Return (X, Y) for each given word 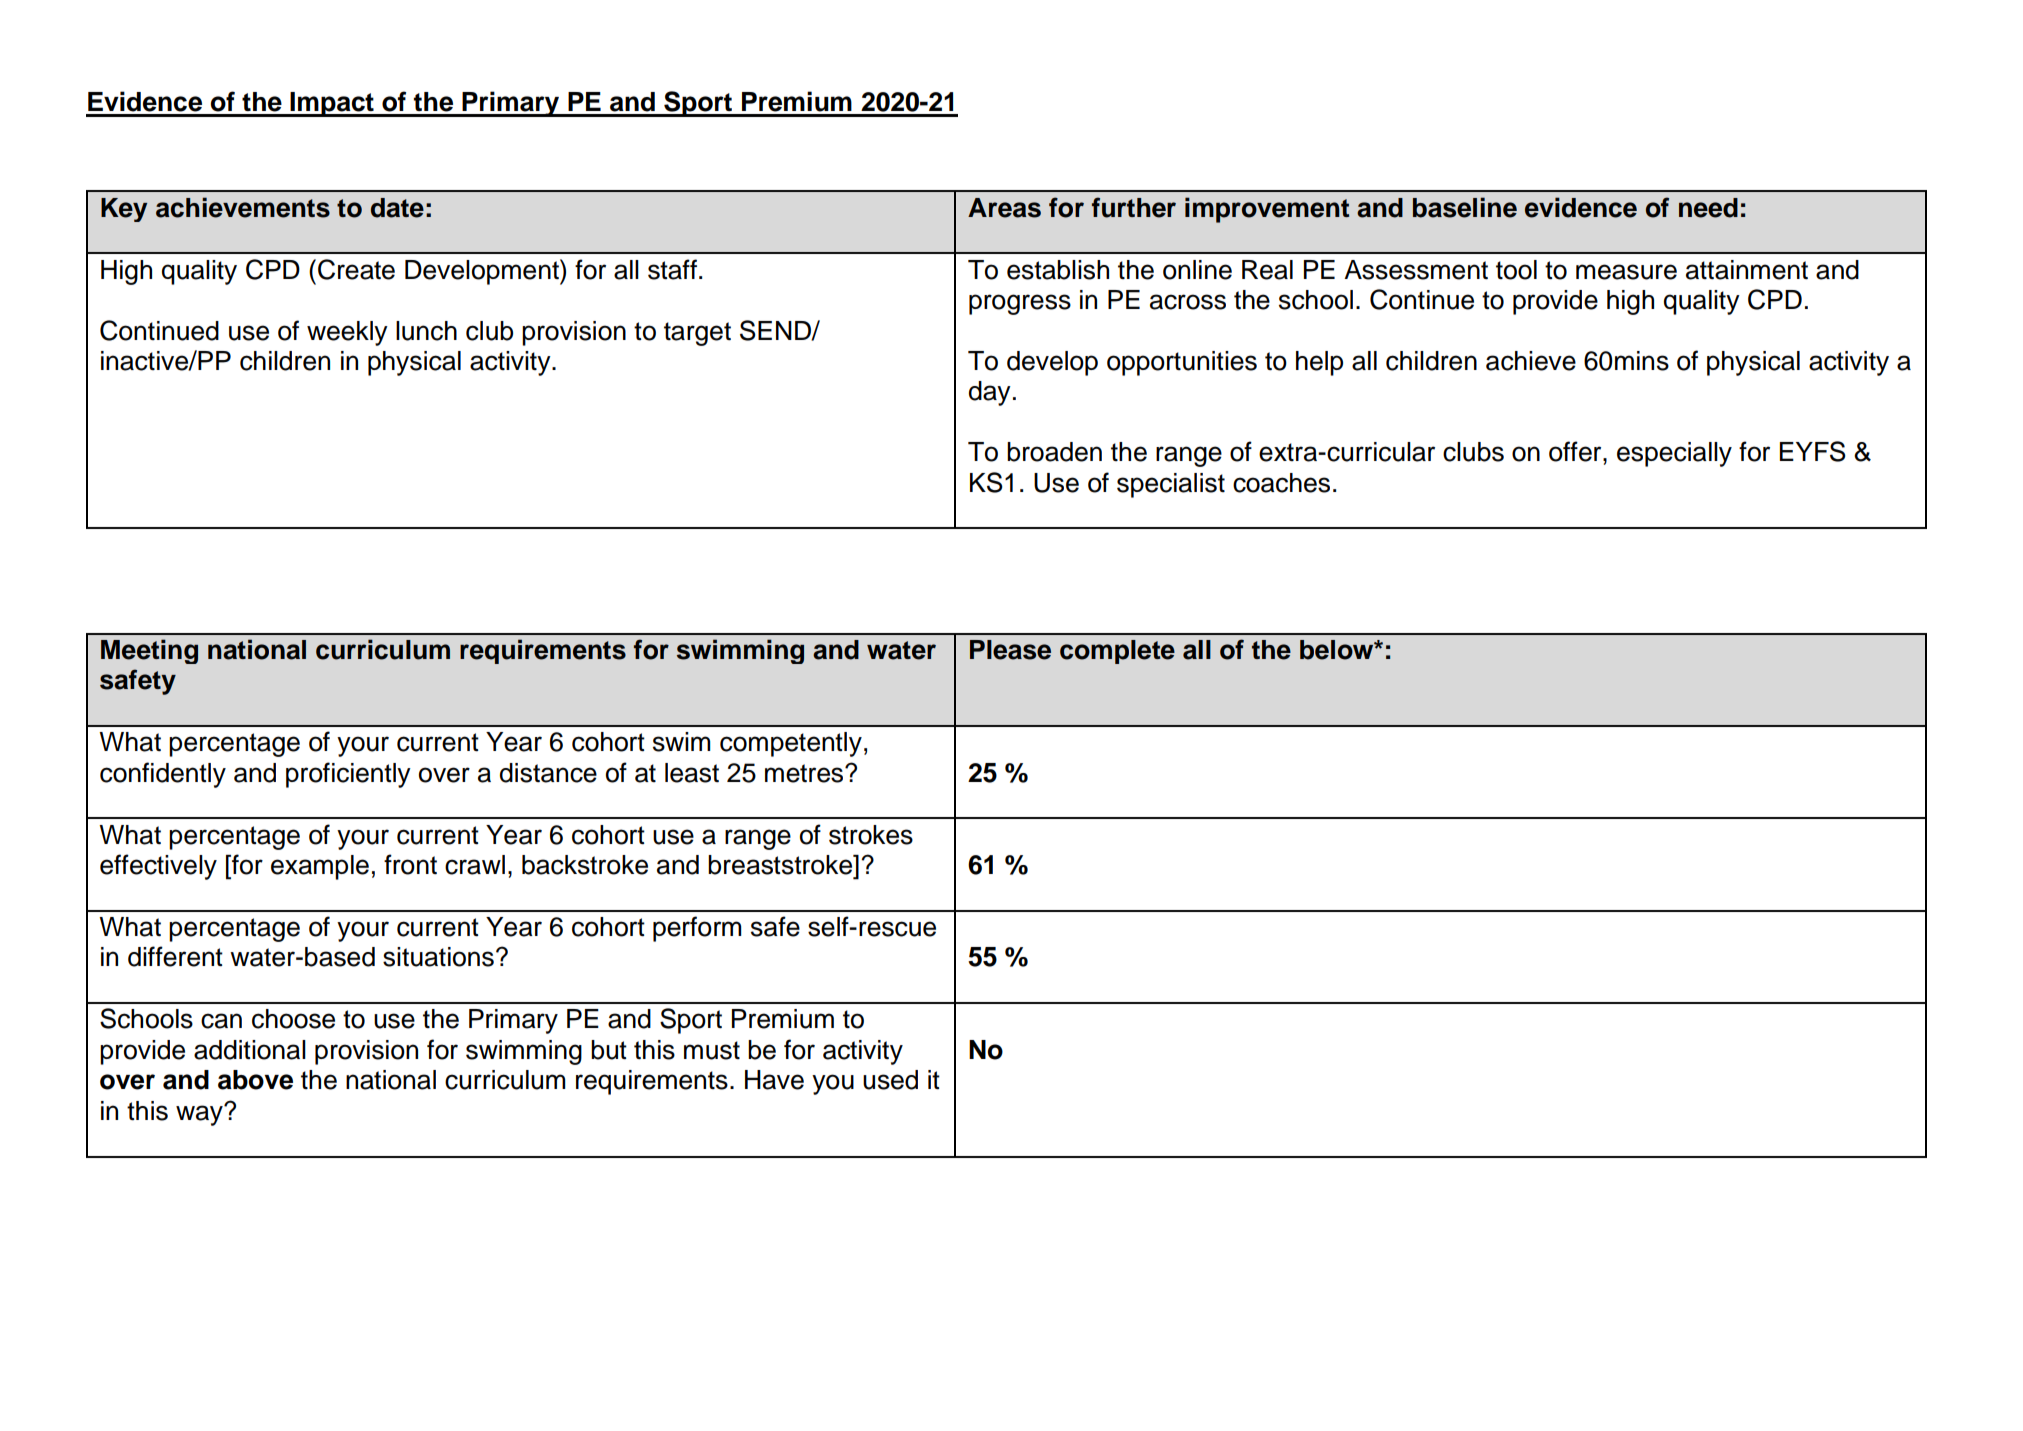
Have (774, 1080)
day (990, 393)
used (890, 1080)
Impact (332, 104)
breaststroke (781, 865)
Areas (1004, 208)
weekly (347, 333)
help (1319, 363)
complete (1117, 652)
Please (1010, 650)
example (320, 867)
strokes (871, 835)
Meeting (149, 651)
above (255, 1080)
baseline (1465, 207)
